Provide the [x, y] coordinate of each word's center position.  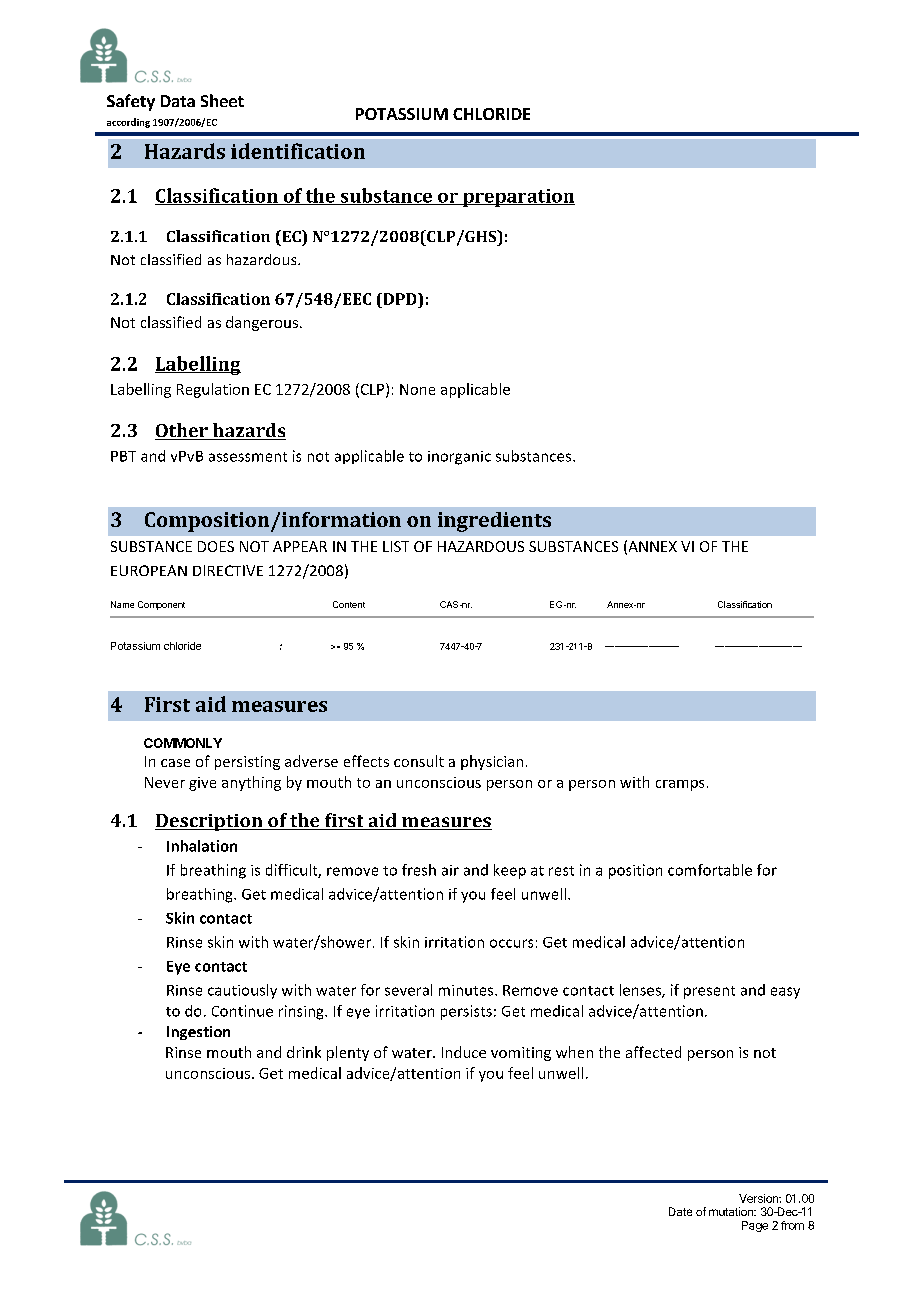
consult [419, 761]
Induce [464, 1052]
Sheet [222, 100]
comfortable [710, 870]
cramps [680, 785]
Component [161, 605]
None [417, 389]
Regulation [213, 390]
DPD [400, 299]
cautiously [242, 991]
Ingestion [198, 1033]
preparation [518, 198]
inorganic [459, 458]
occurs [511, 943]
